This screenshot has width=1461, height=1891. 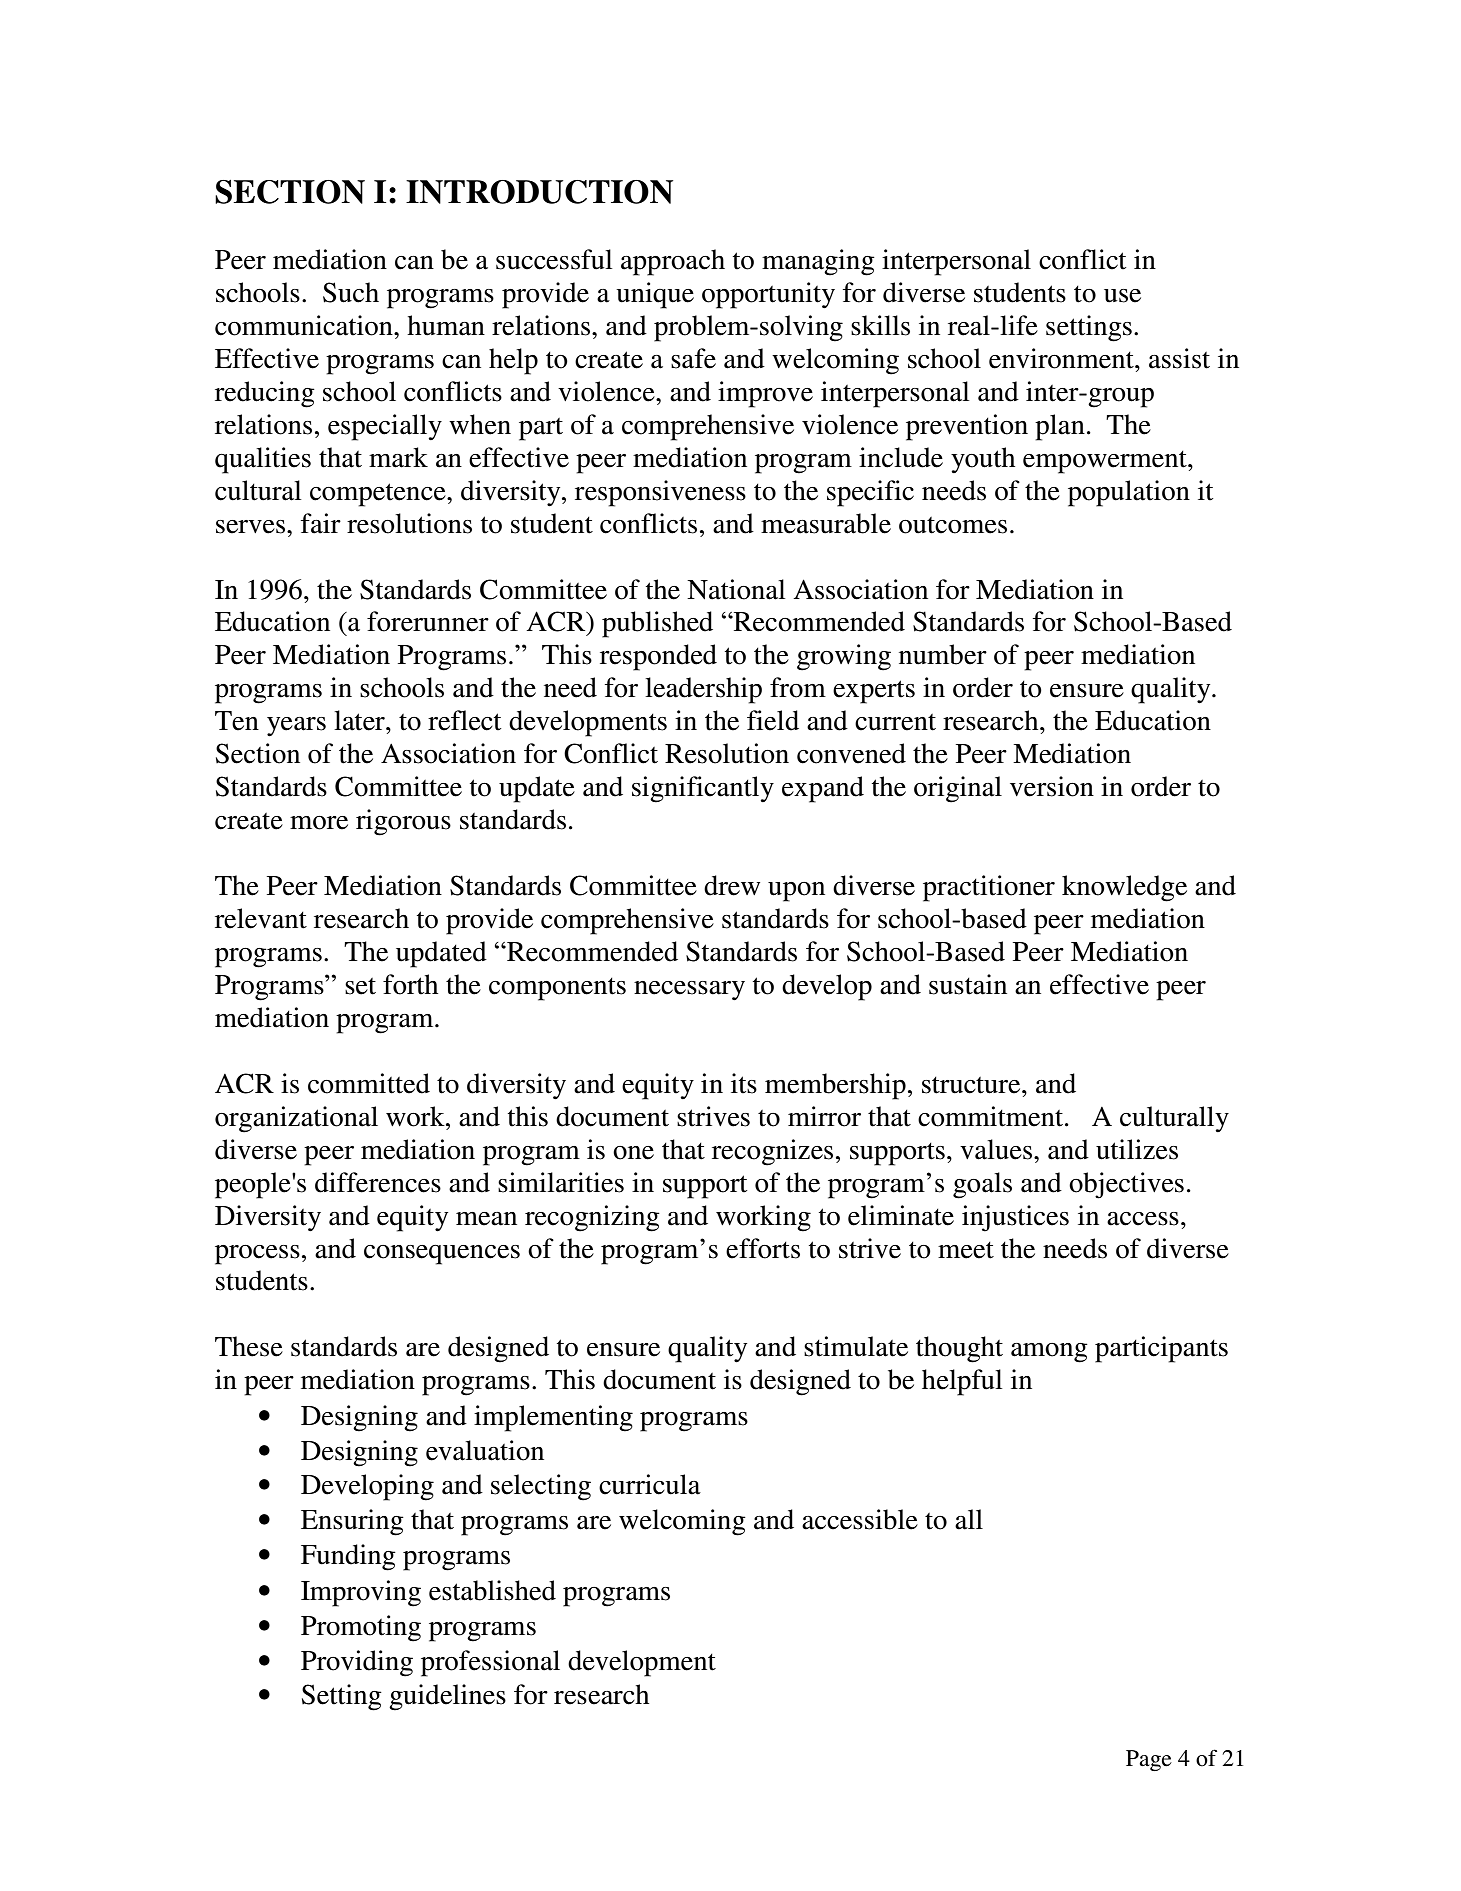 I want to click on use, so click(x=1122, y=296).
